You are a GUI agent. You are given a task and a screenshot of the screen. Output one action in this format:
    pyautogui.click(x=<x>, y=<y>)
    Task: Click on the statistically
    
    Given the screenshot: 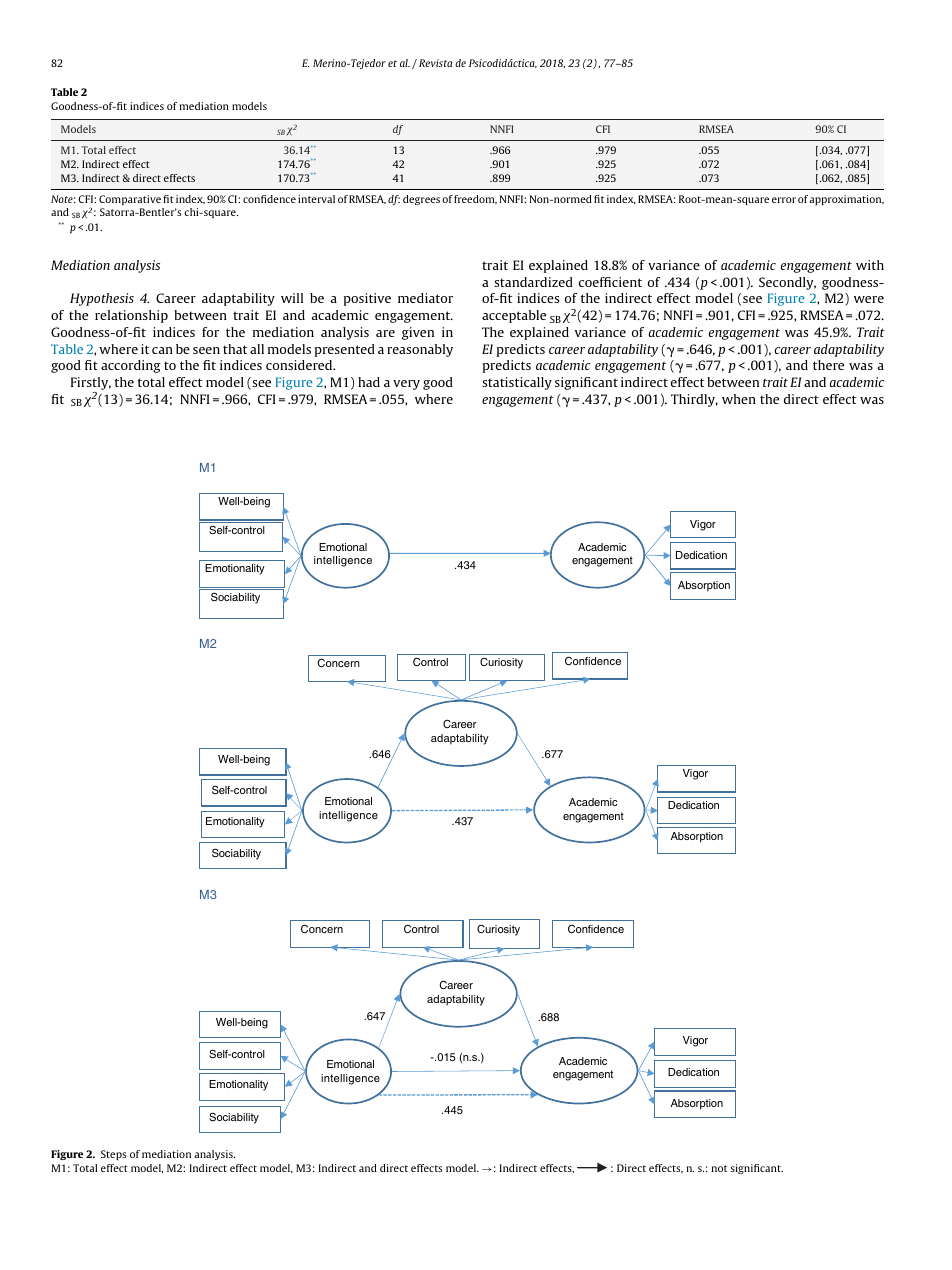 What is the action you would take?
    pyautogui.click(x=517, y=383)
